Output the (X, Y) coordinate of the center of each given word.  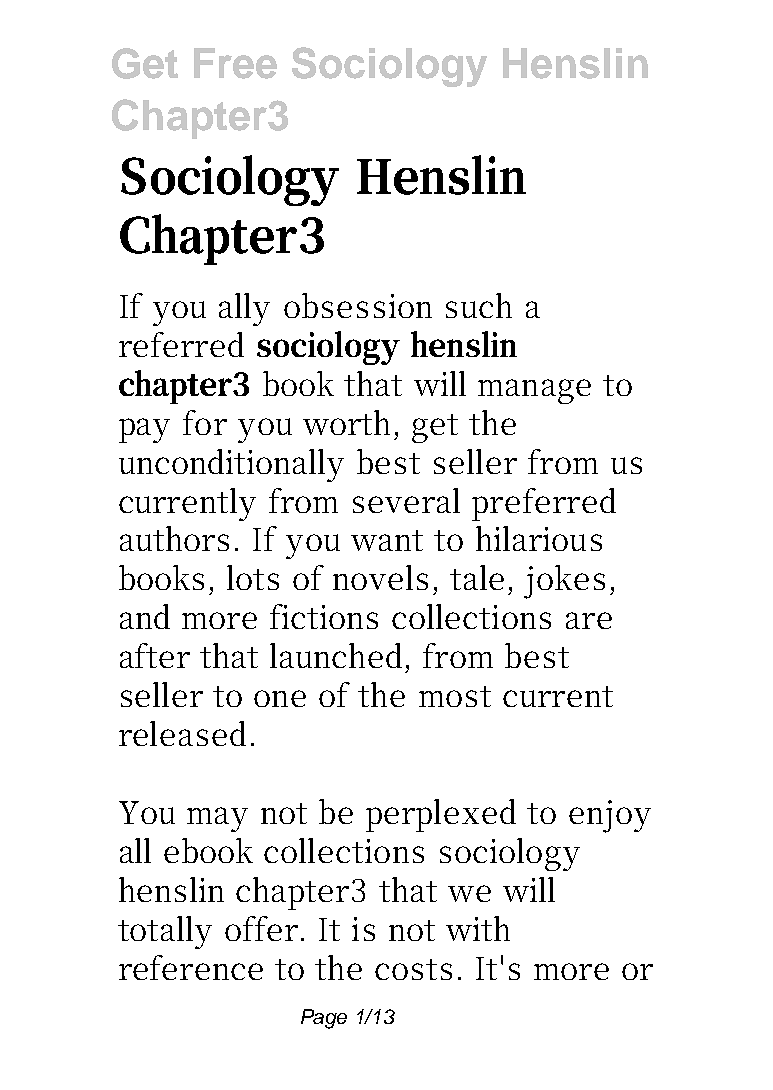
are (589, 620)
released (182, 733)
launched (336, 655)
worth (349, 422)
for (205, 422)
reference (191, 967)
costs (413, 969)
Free (235, 63)
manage (534, 391)
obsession (358, 305)
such (479, 305)
